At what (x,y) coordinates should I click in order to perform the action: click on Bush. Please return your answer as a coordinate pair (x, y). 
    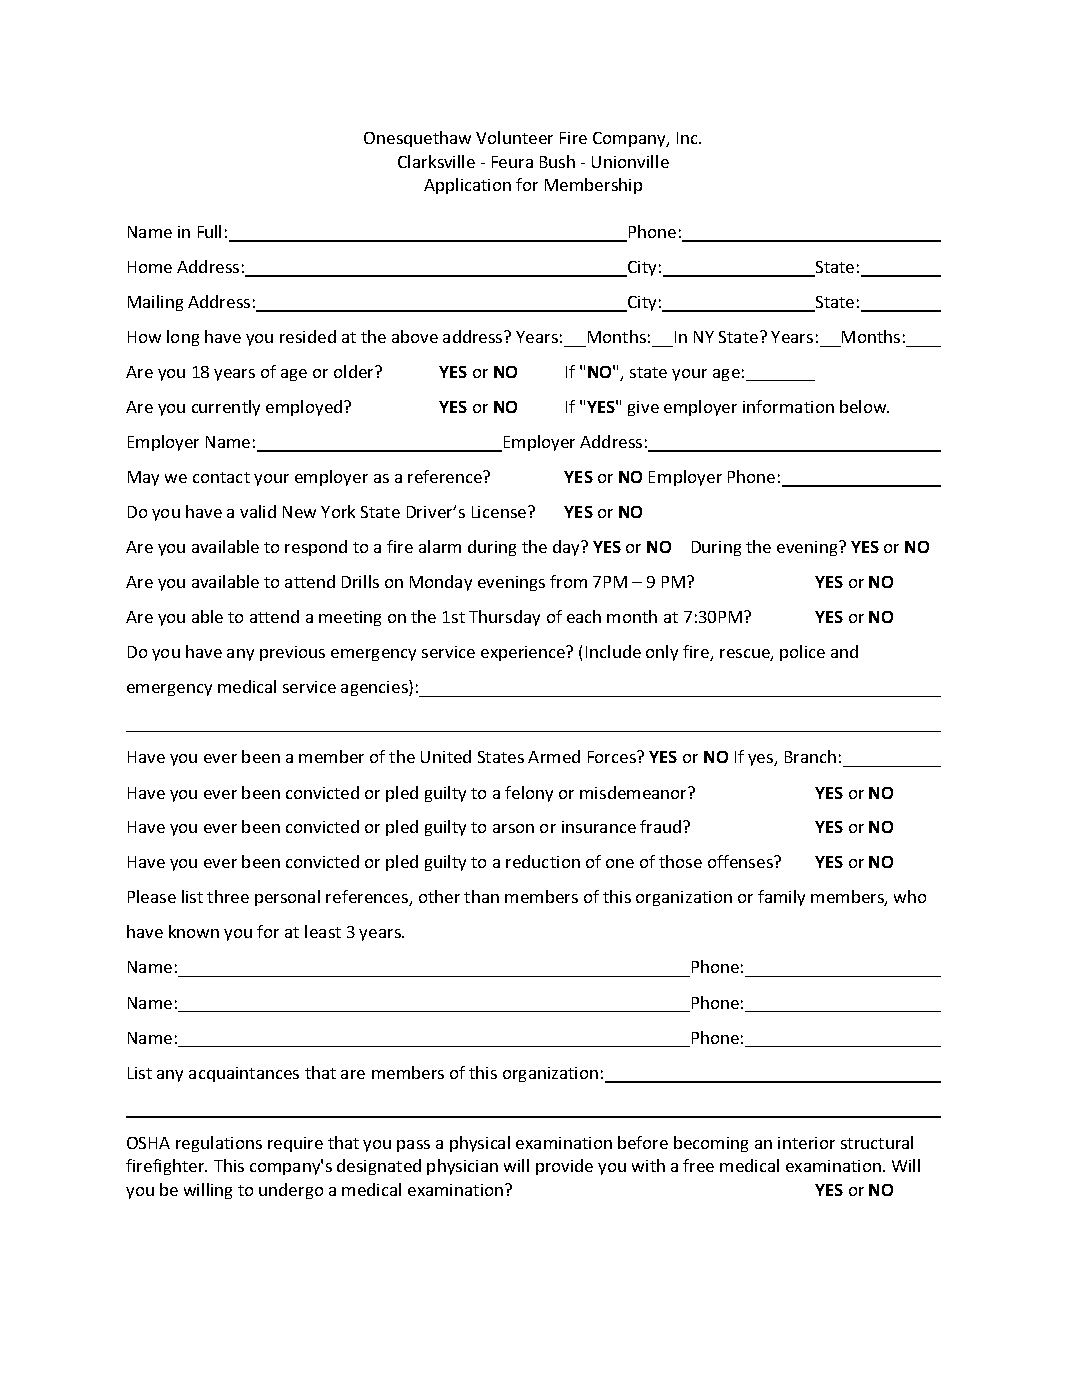
    Looking at the image, I should click on (557, 161).
